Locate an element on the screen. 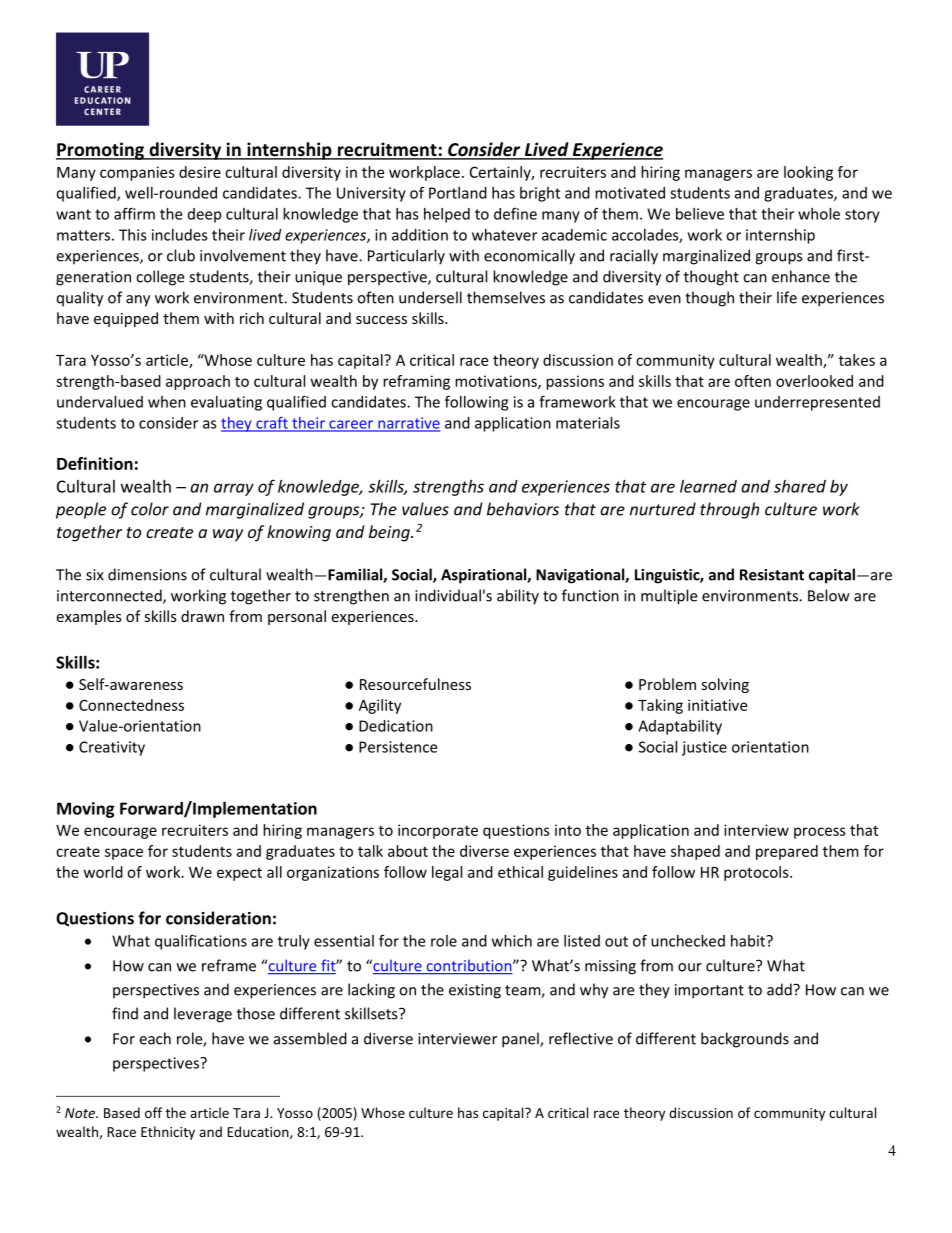  companies is located at coordinates (137, 173).
